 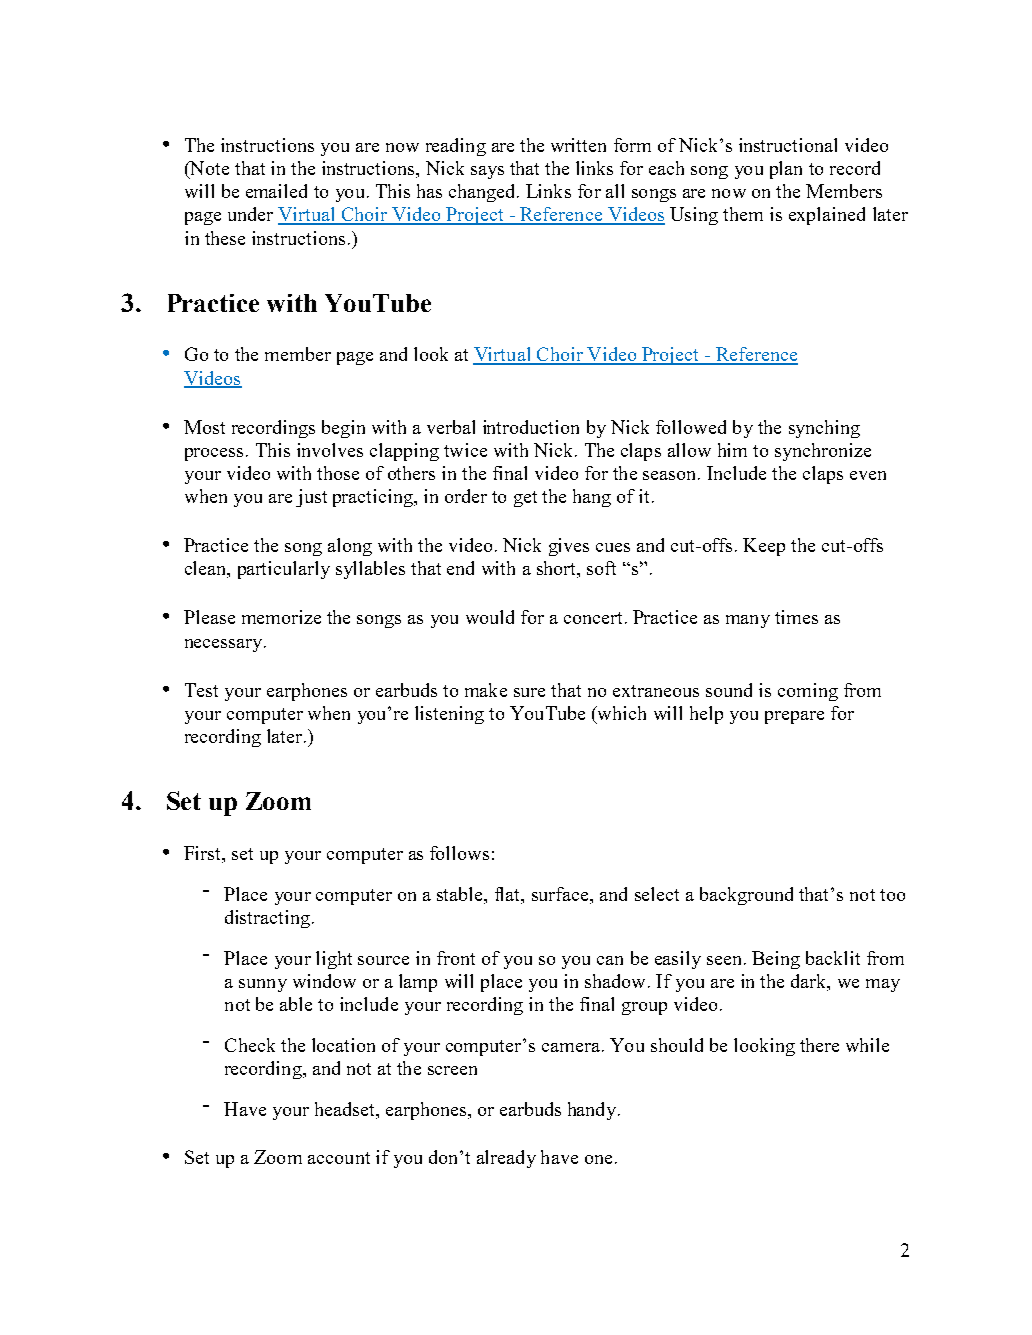 I want to click on just, so click(x=311, y=498).
